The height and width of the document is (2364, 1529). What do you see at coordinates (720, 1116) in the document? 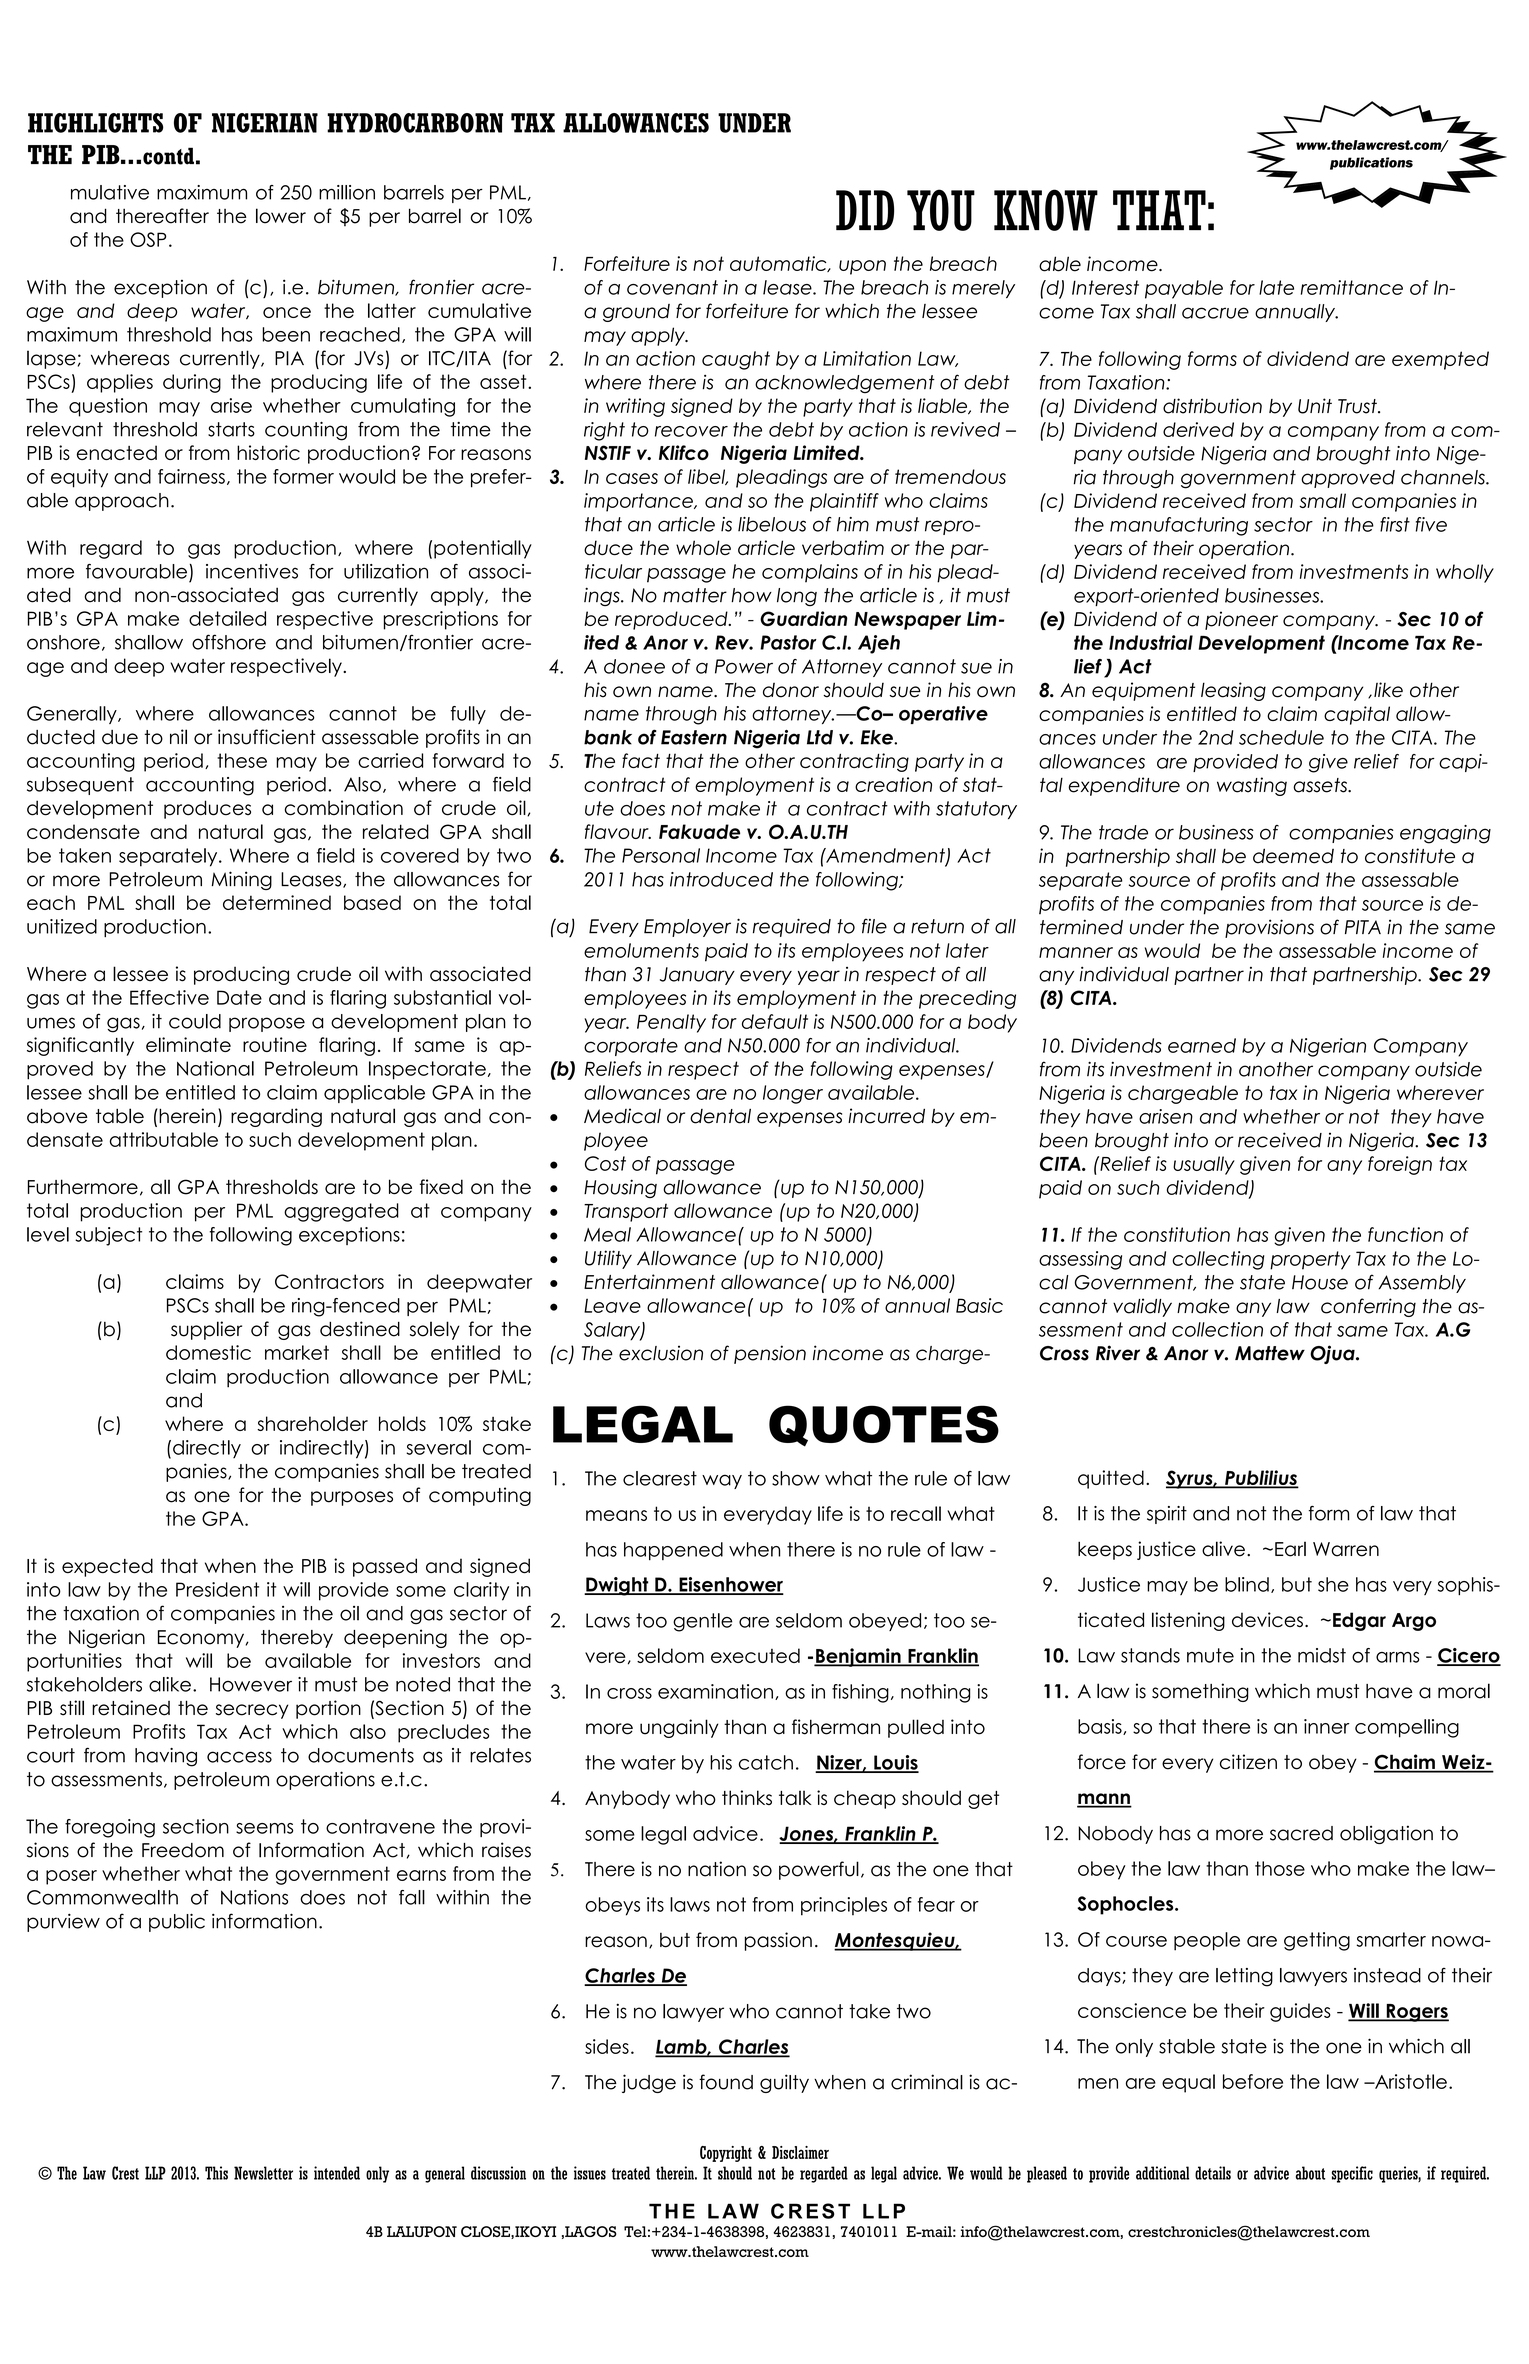
I see `dental` at bounding box center [720, 1116].
